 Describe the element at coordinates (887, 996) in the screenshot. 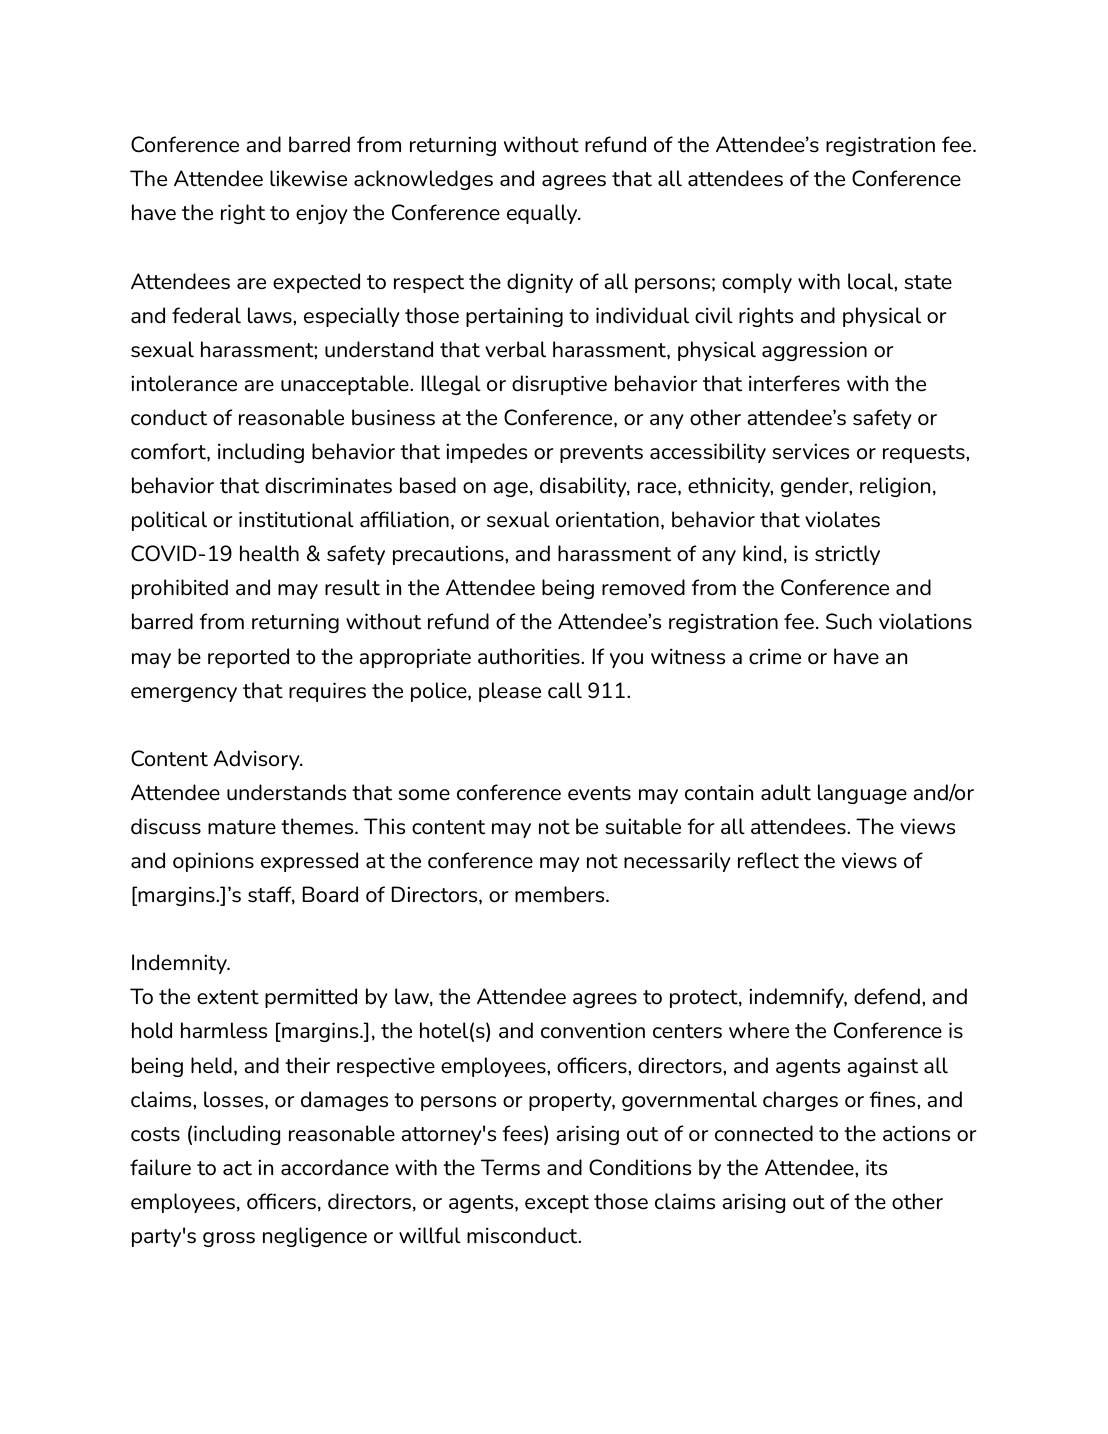

I see `defend` at that location.
